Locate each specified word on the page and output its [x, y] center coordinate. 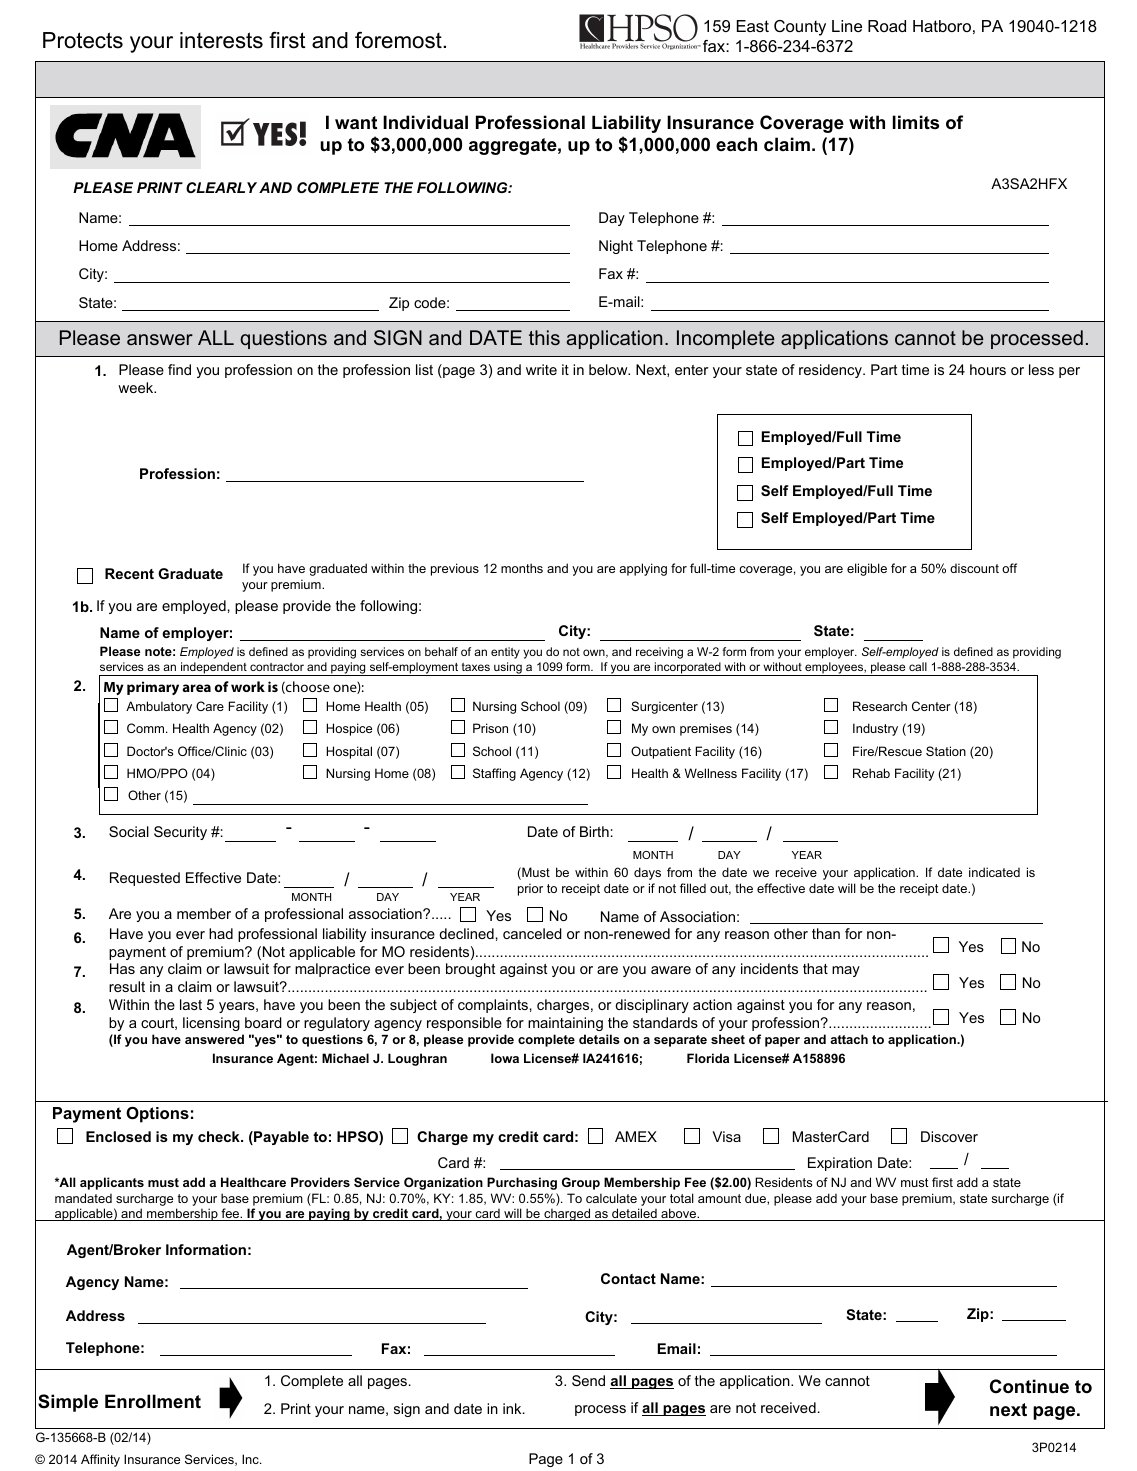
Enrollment [153, 1401]
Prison [490, 728]
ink [513, 1408]
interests [221, 40]
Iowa [505, 1058]
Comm [147, 728]
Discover [949, 1136]
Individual [425, 122]
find [179, 369]
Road [887, 26]
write [541, 369]
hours [988, 369]
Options [157, 1115]
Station [946, 751]
